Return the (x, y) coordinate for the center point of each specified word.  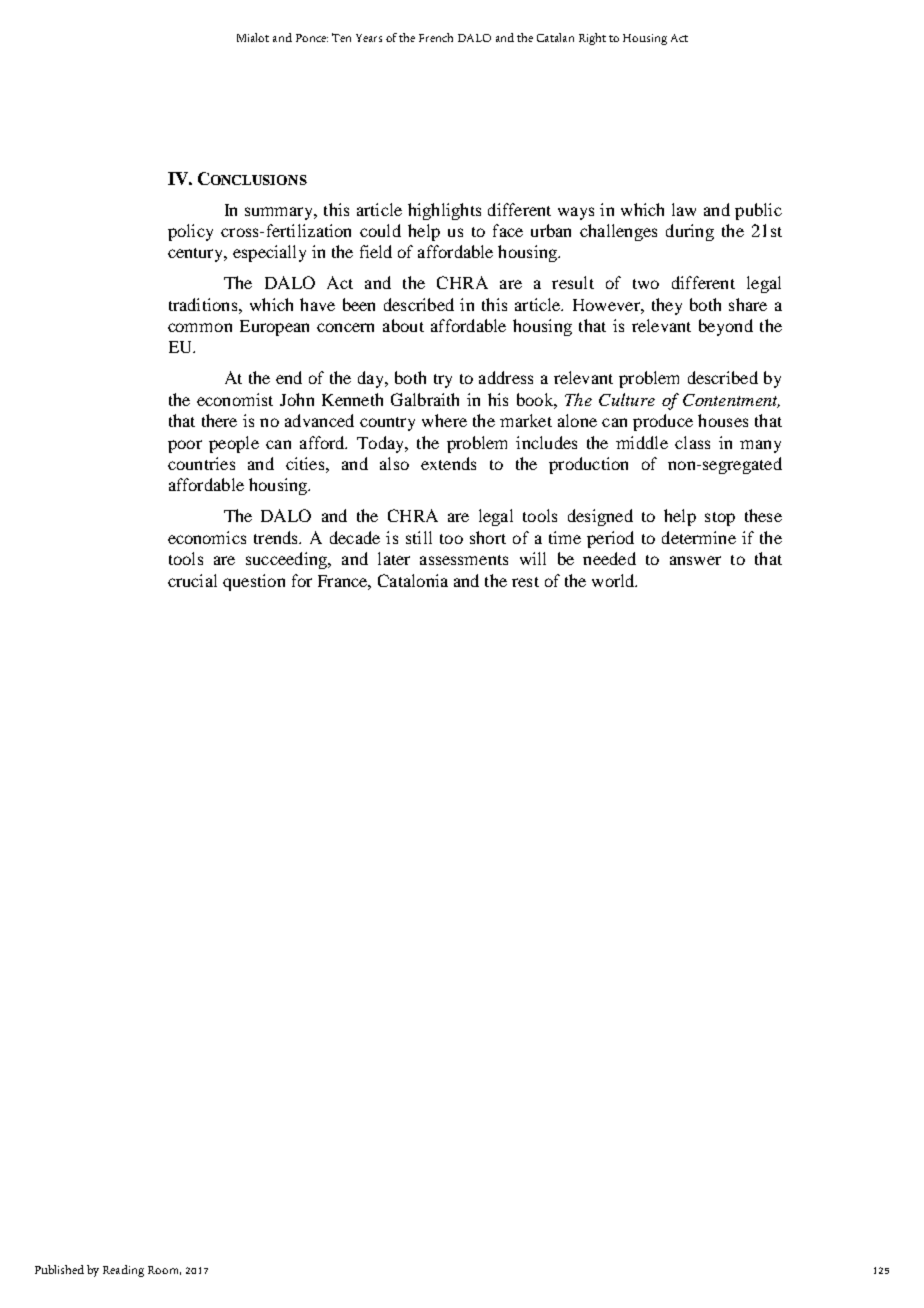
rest (525, 582)
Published (59, 1269)
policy (190, 232)
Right (592, 39)
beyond (726, 327)
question (254, 582)
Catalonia (413, 580)
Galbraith (425, 399)
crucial (192, 580)
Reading (123, 1271)
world (614, 580)
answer (695, 560)
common (200, 327)
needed (609, 558)
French (436, 37)
